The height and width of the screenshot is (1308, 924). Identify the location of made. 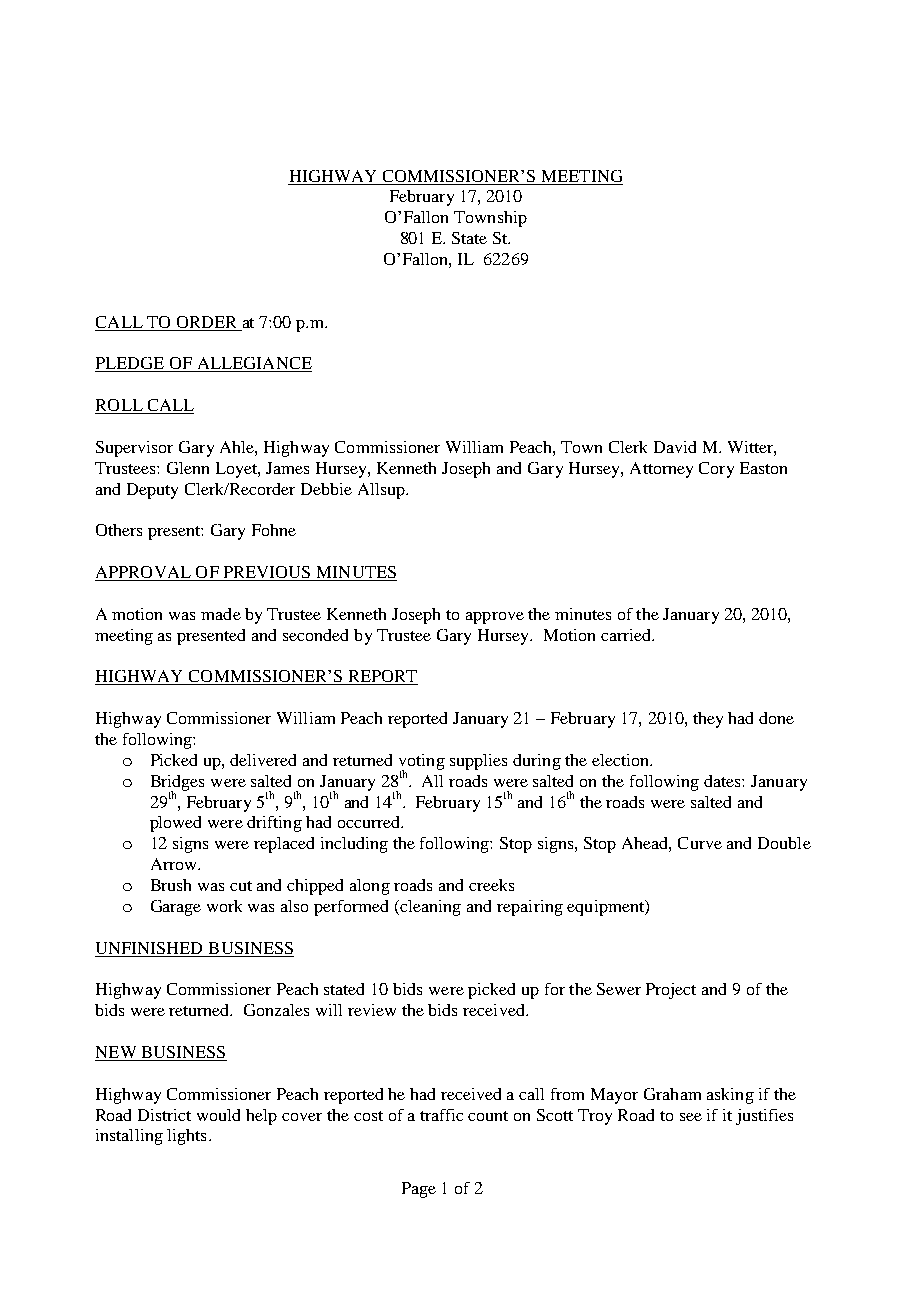
(221, 614).
